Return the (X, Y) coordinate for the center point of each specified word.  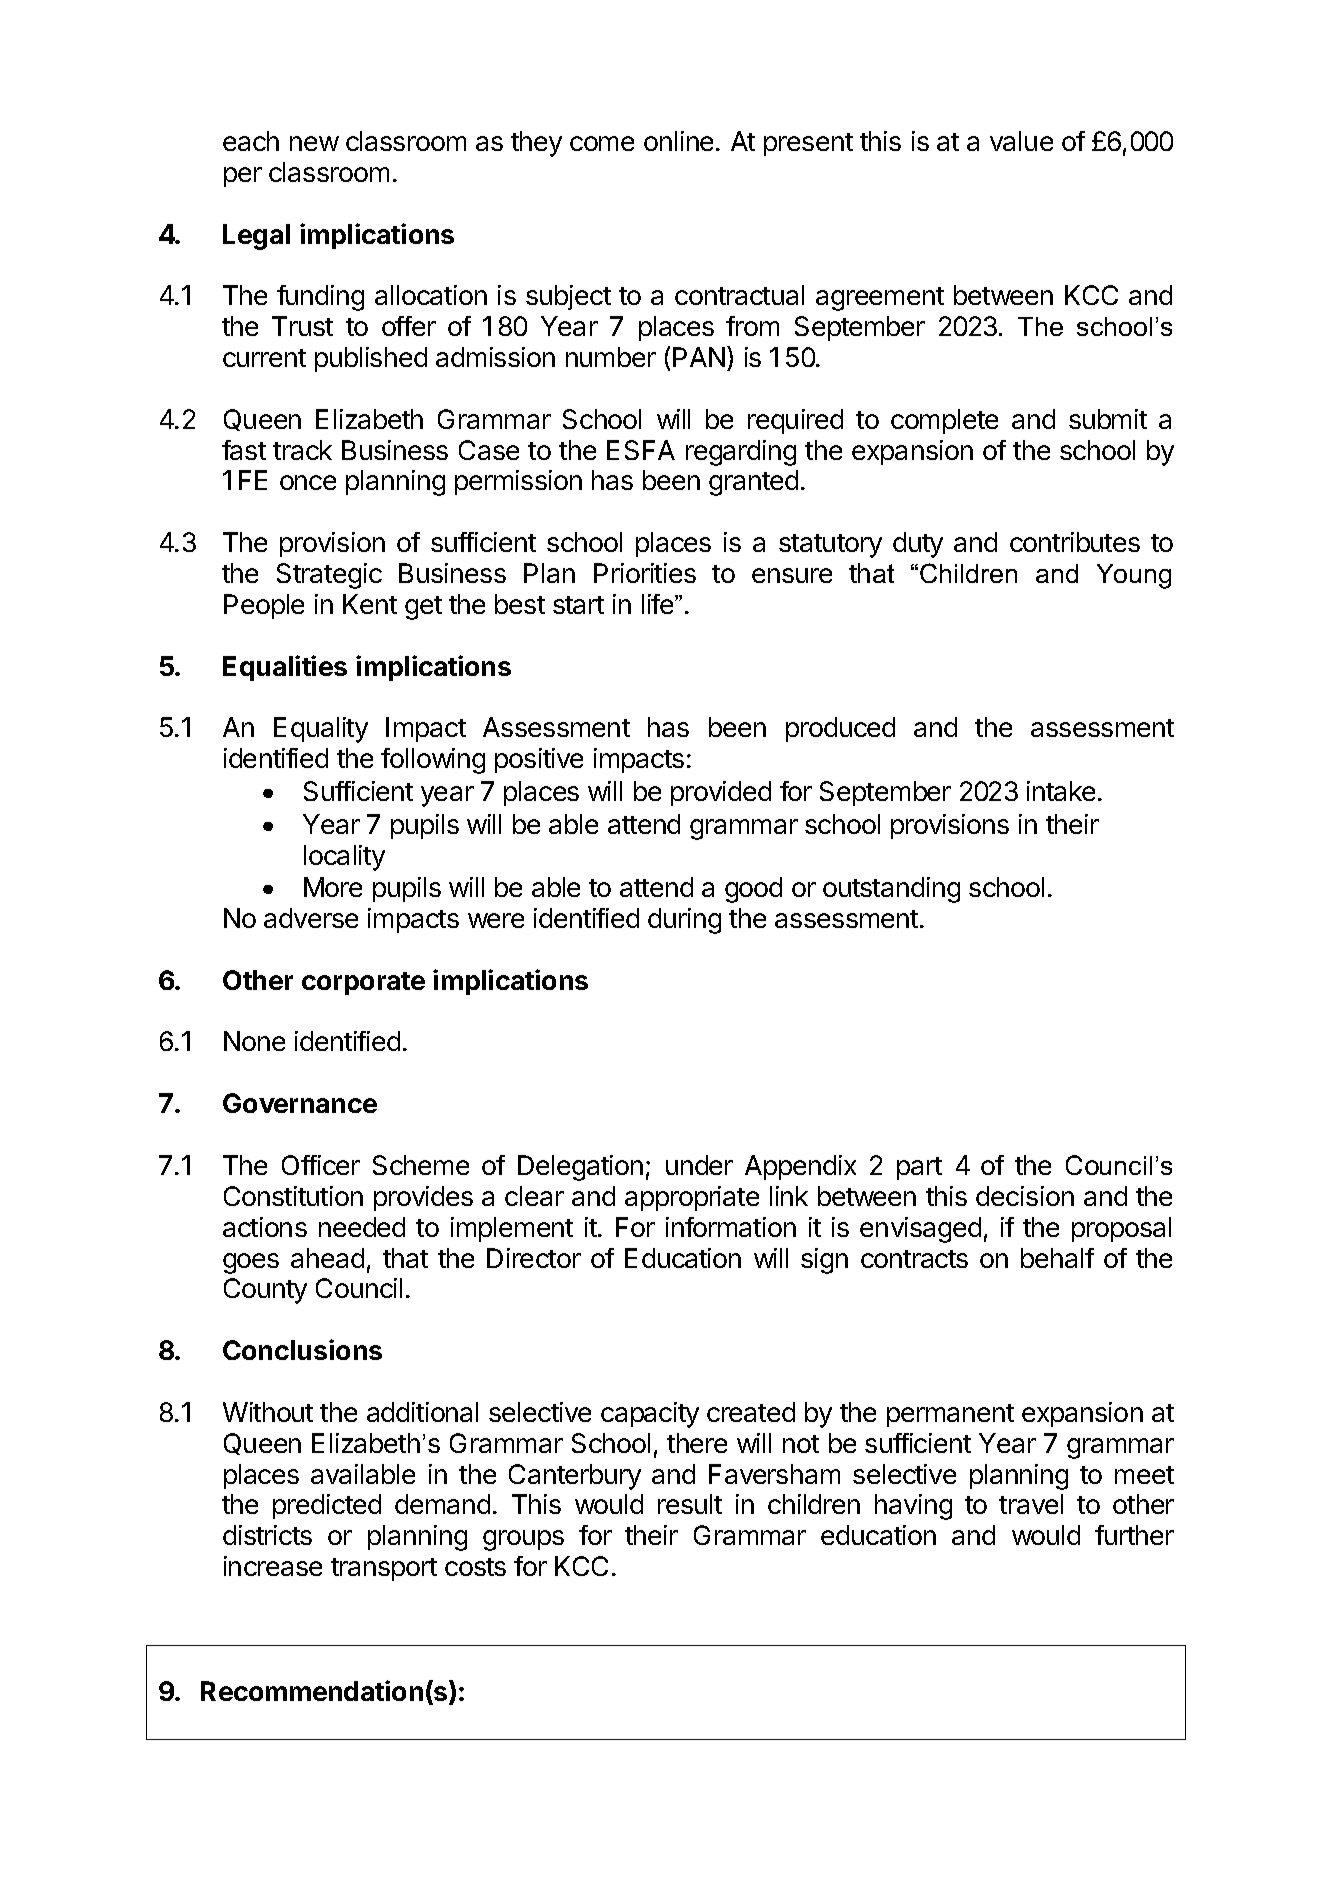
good (753, 890)
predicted (327, 1506)
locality (344, 858)
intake (1061, 791)
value (1021, 141)
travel (1031, 1504)
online (678, 141)
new (314, 143)
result (690, 1504)
